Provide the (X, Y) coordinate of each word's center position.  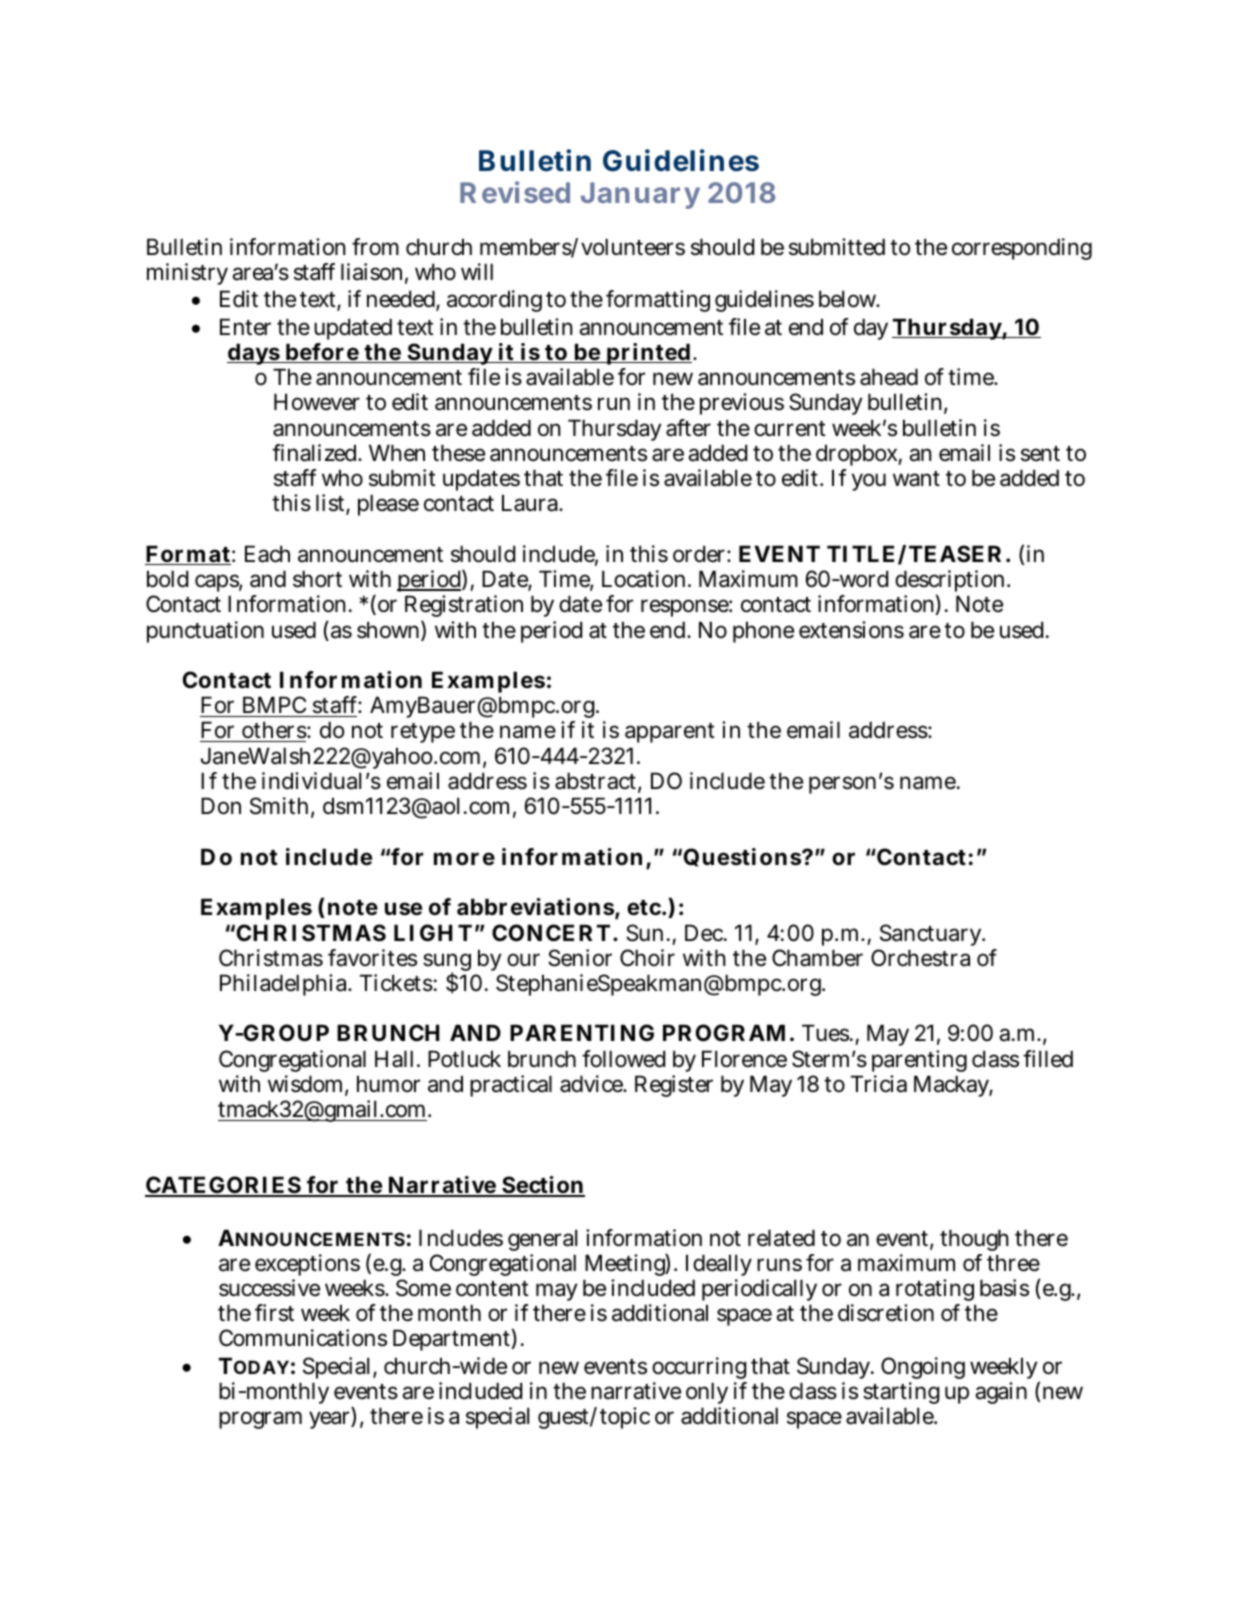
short (317, 579)
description (951, 582)
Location (645, 579)
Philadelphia (285, 985)
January (640, 195)
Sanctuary (932, 935)
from (375, 247)
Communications (303, 1338)
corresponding (1022, 249)
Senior (580, 958)
